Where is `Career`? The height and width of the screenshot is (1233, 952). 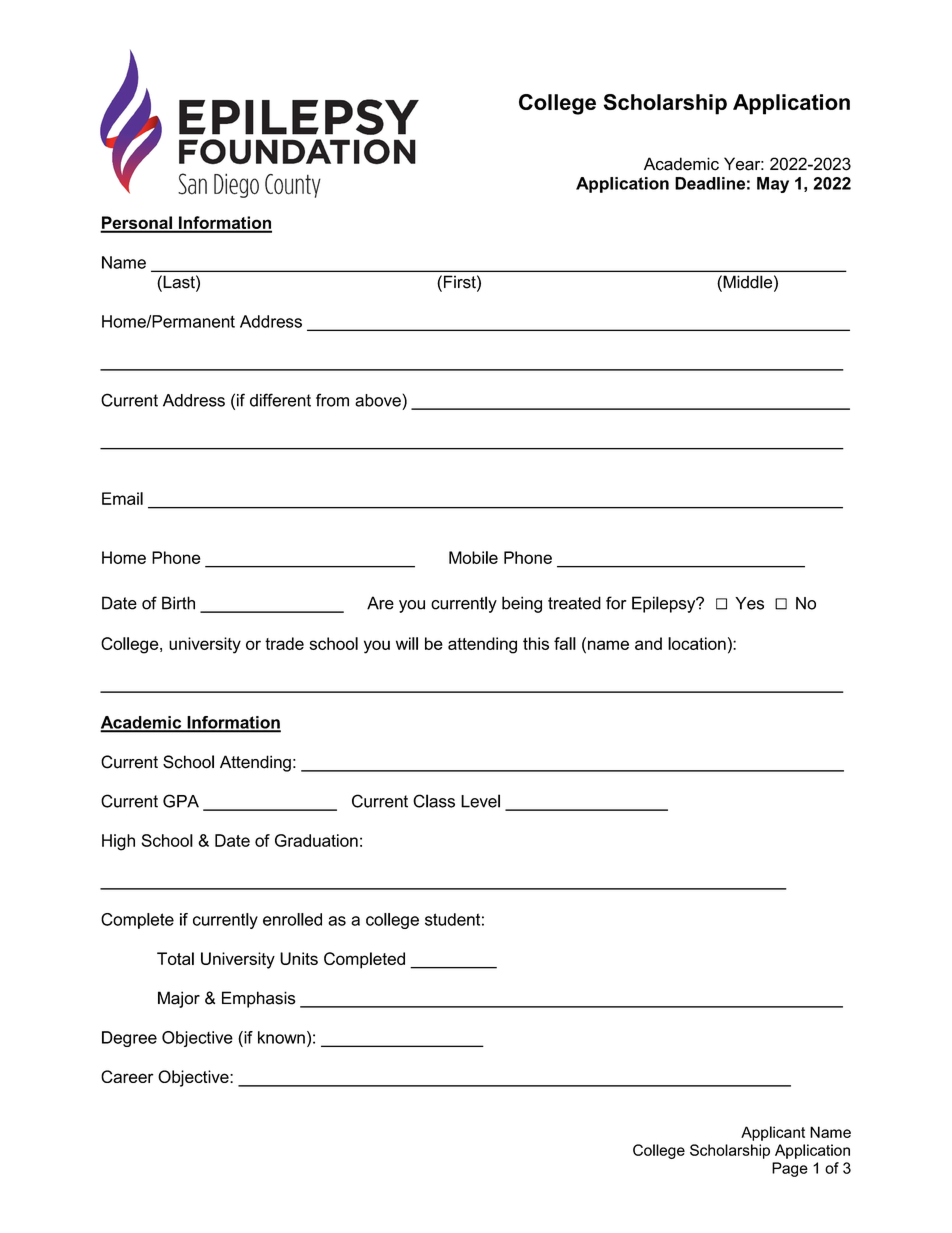
Career is located at coordinates (127, 1076).
